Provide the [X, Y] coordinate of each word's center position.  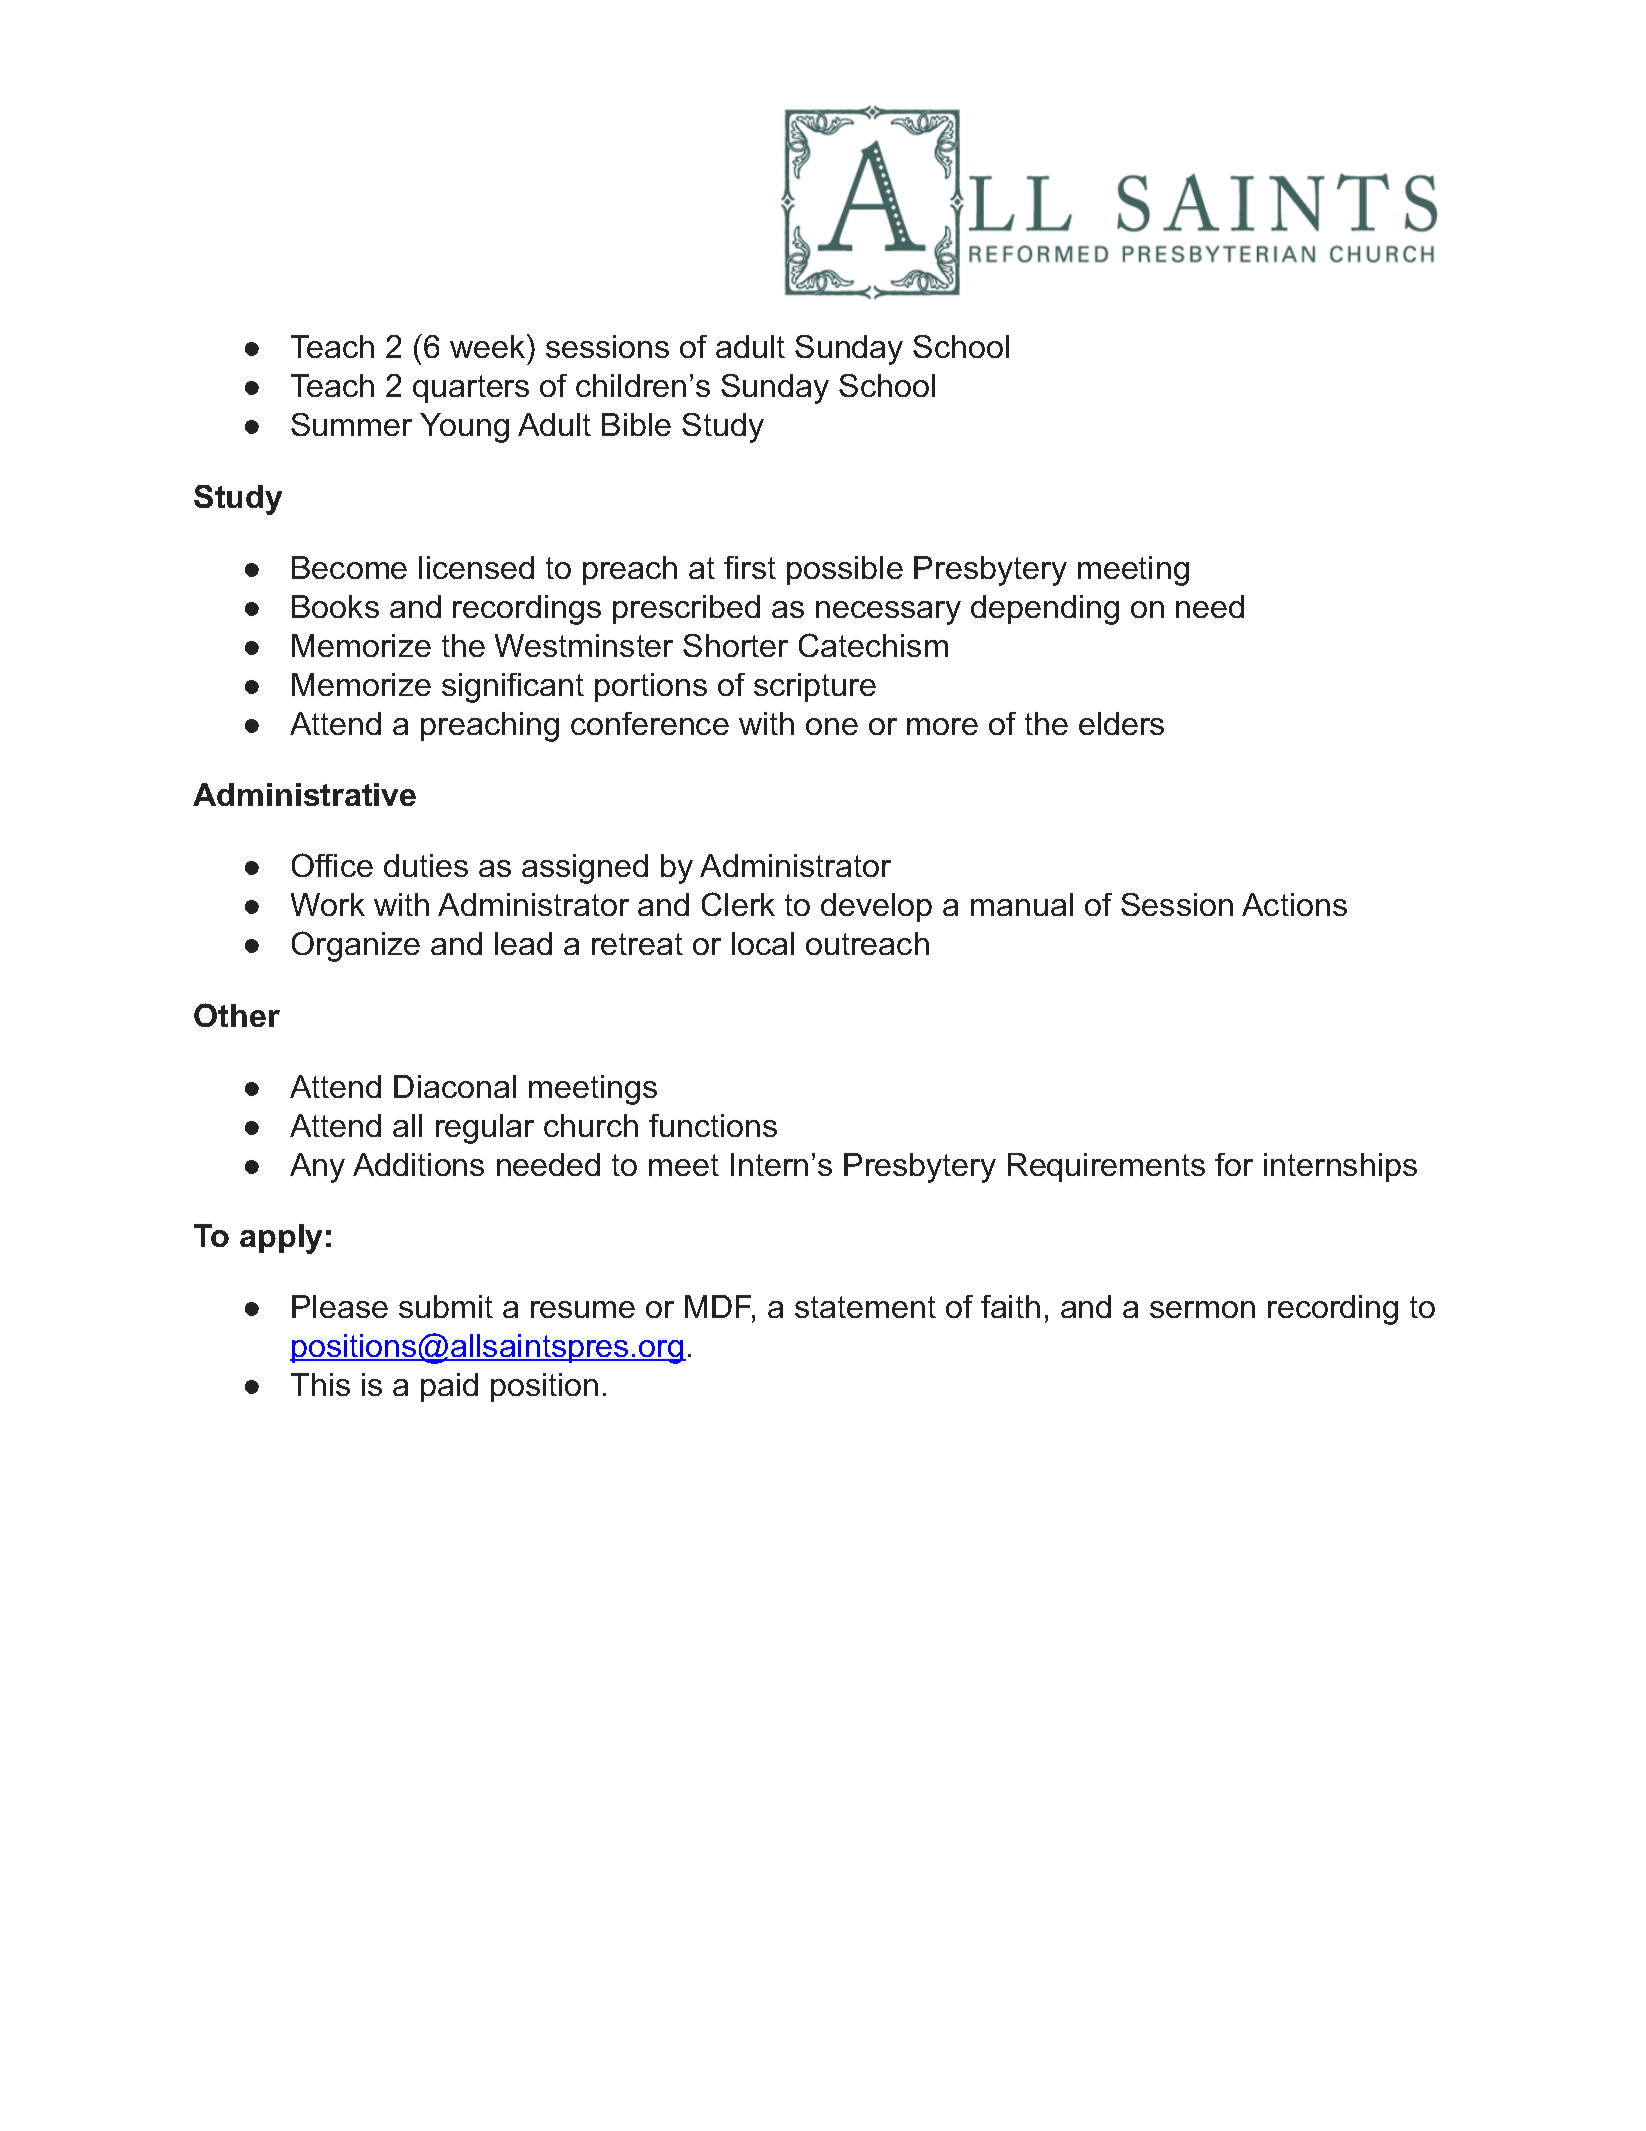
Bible [636, 424]
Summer [351, 424]
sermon [1202, 1309]
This [320, 1384]
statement [865, 1307]
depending [1045, 610]
